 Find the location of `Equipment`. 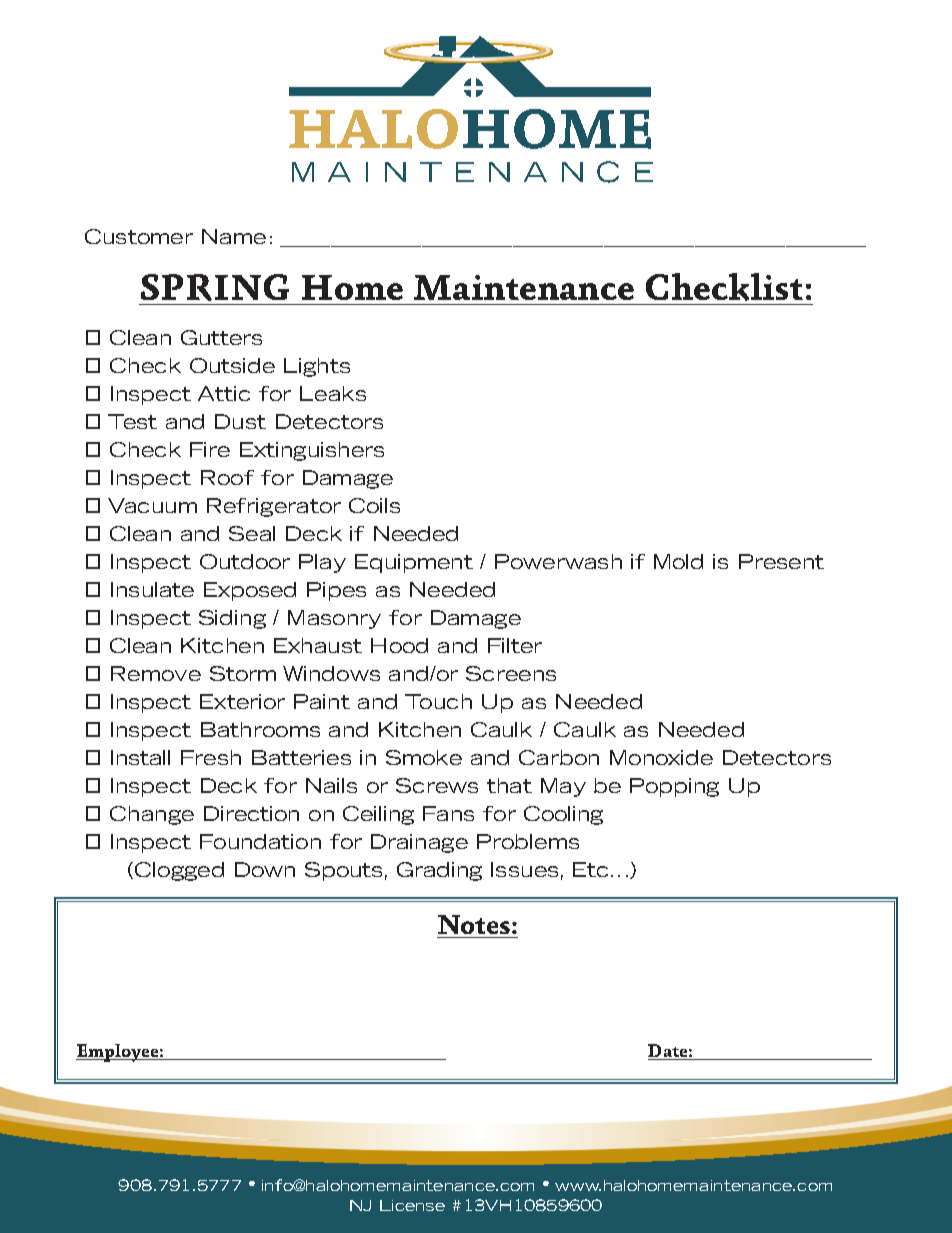

Equipment is located at coordinates (414, 563).
